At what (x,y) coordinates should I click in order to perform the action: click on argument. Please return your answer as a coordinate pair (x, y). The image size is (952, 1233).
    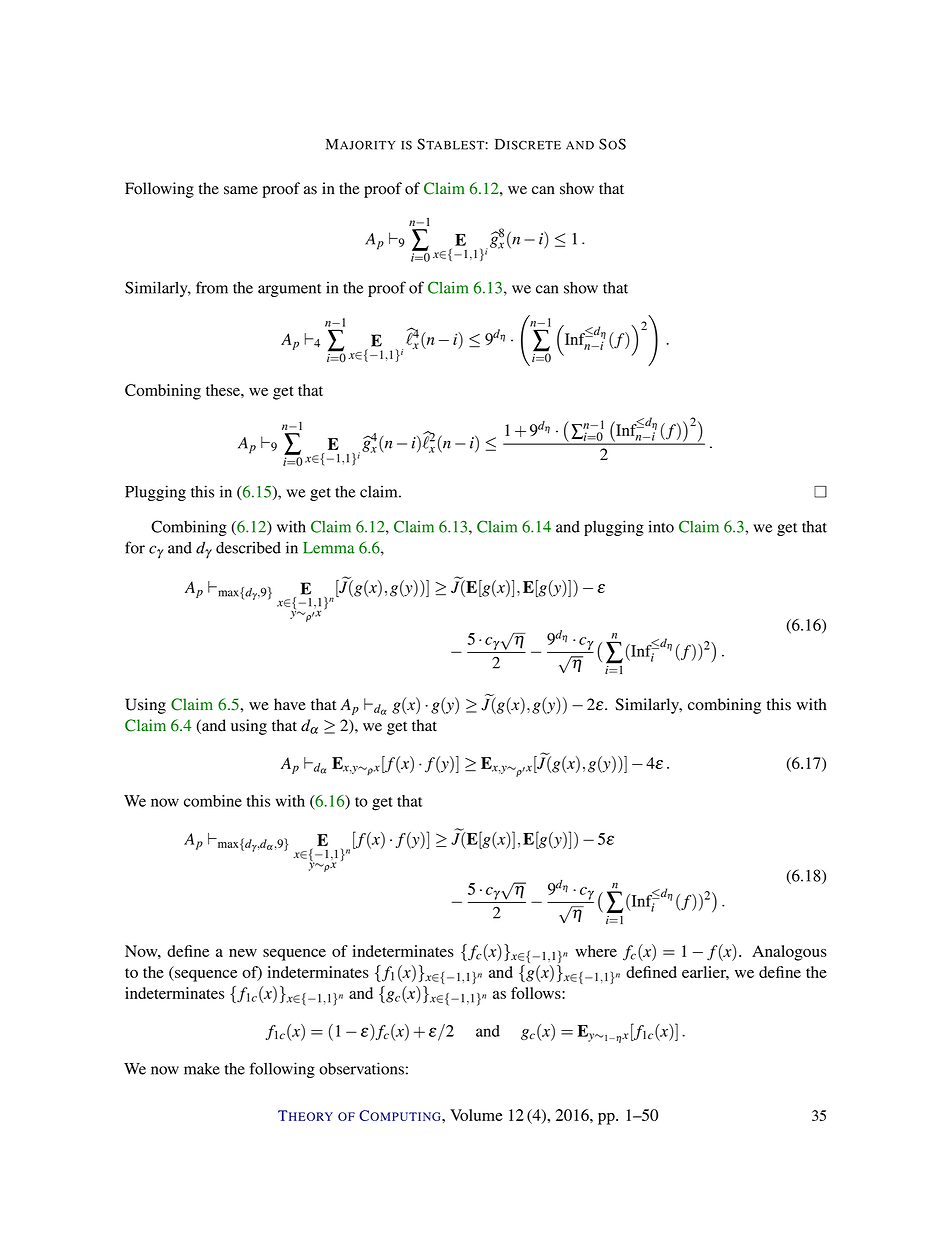
    Looking at the image, I should click on (289, 290).
